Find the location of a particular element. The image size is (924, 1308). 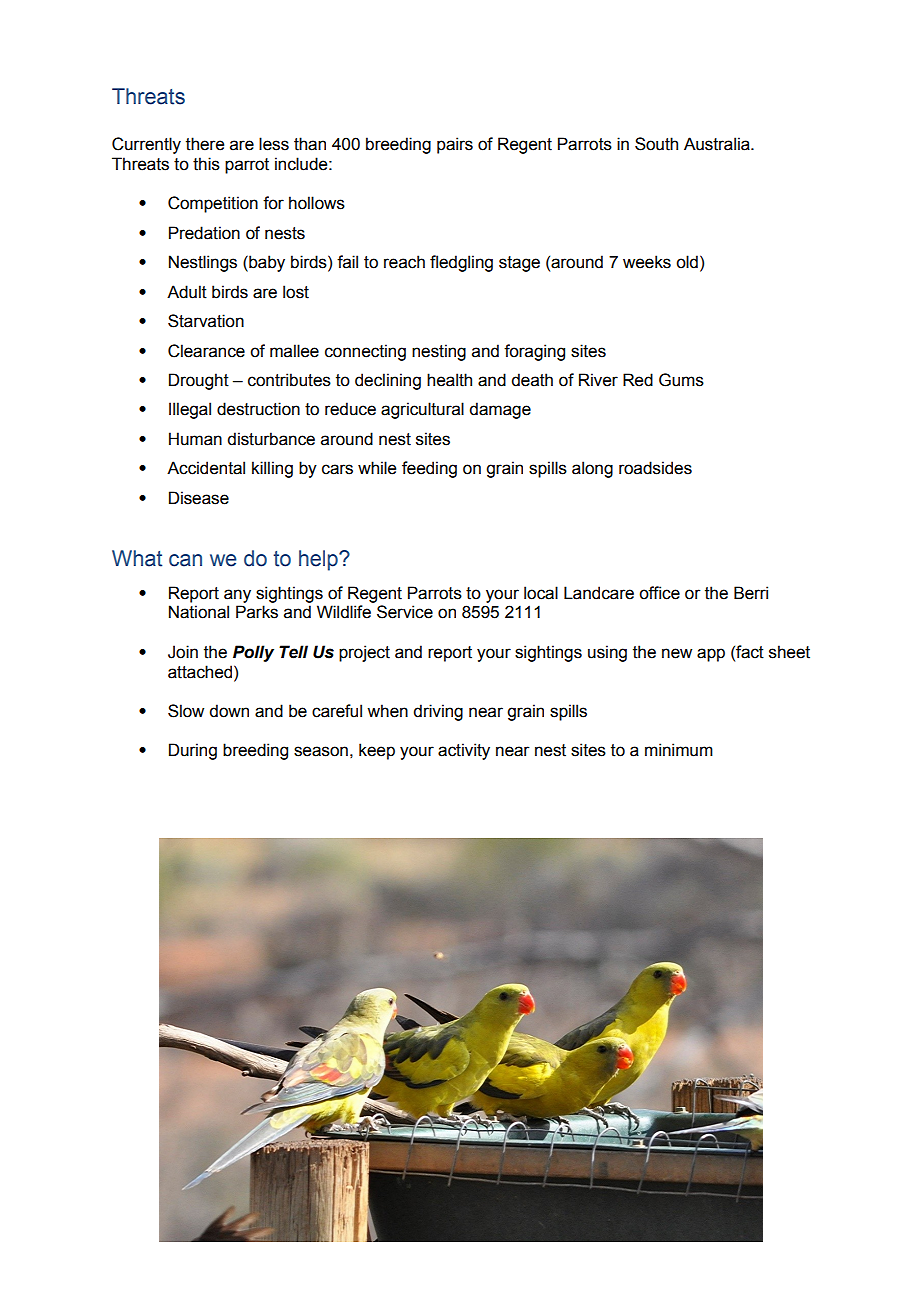

During is located at coordinates (193, 751).
